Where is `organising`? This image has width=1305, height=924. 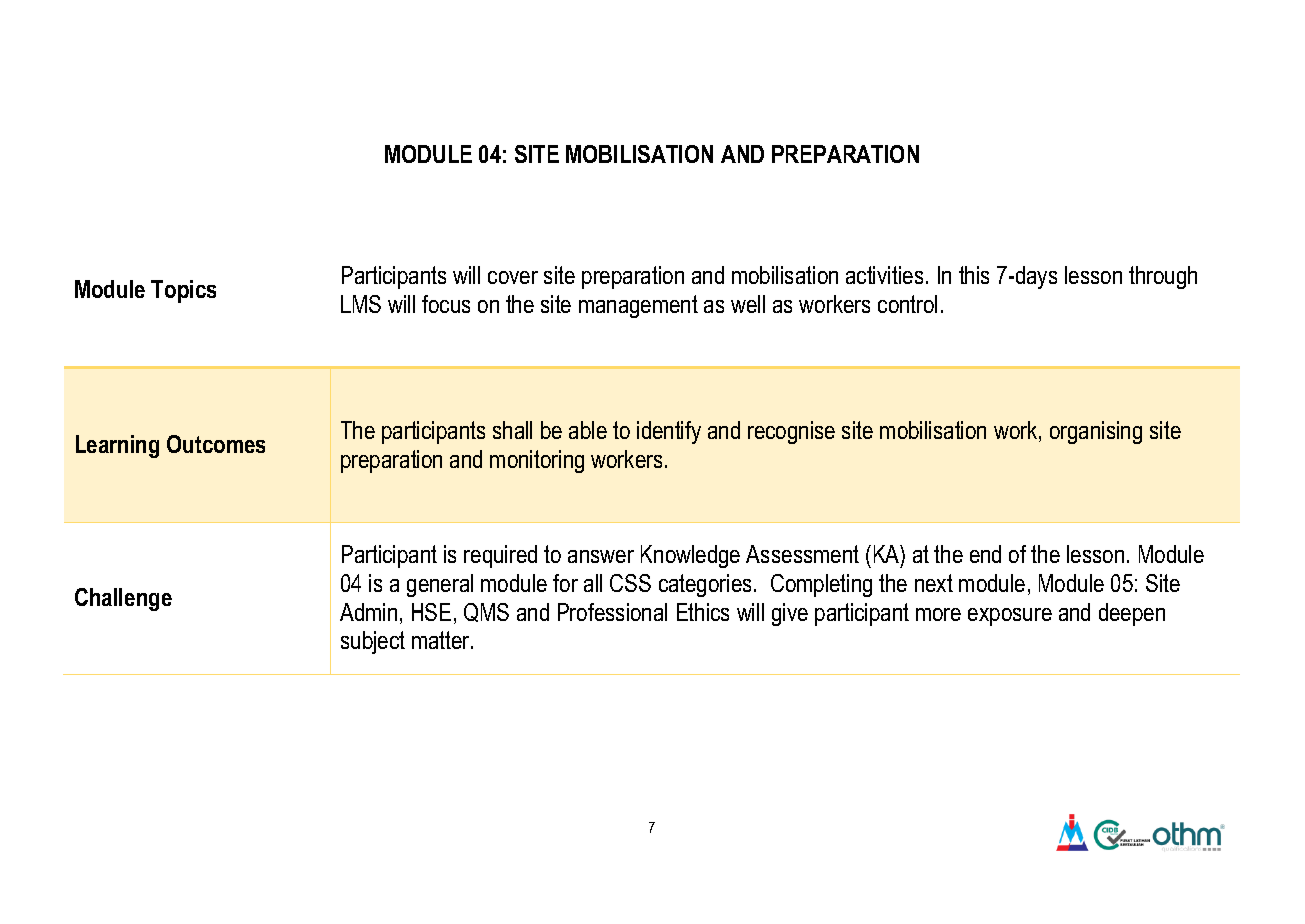 organising is located at coordinates (1096, 432).
